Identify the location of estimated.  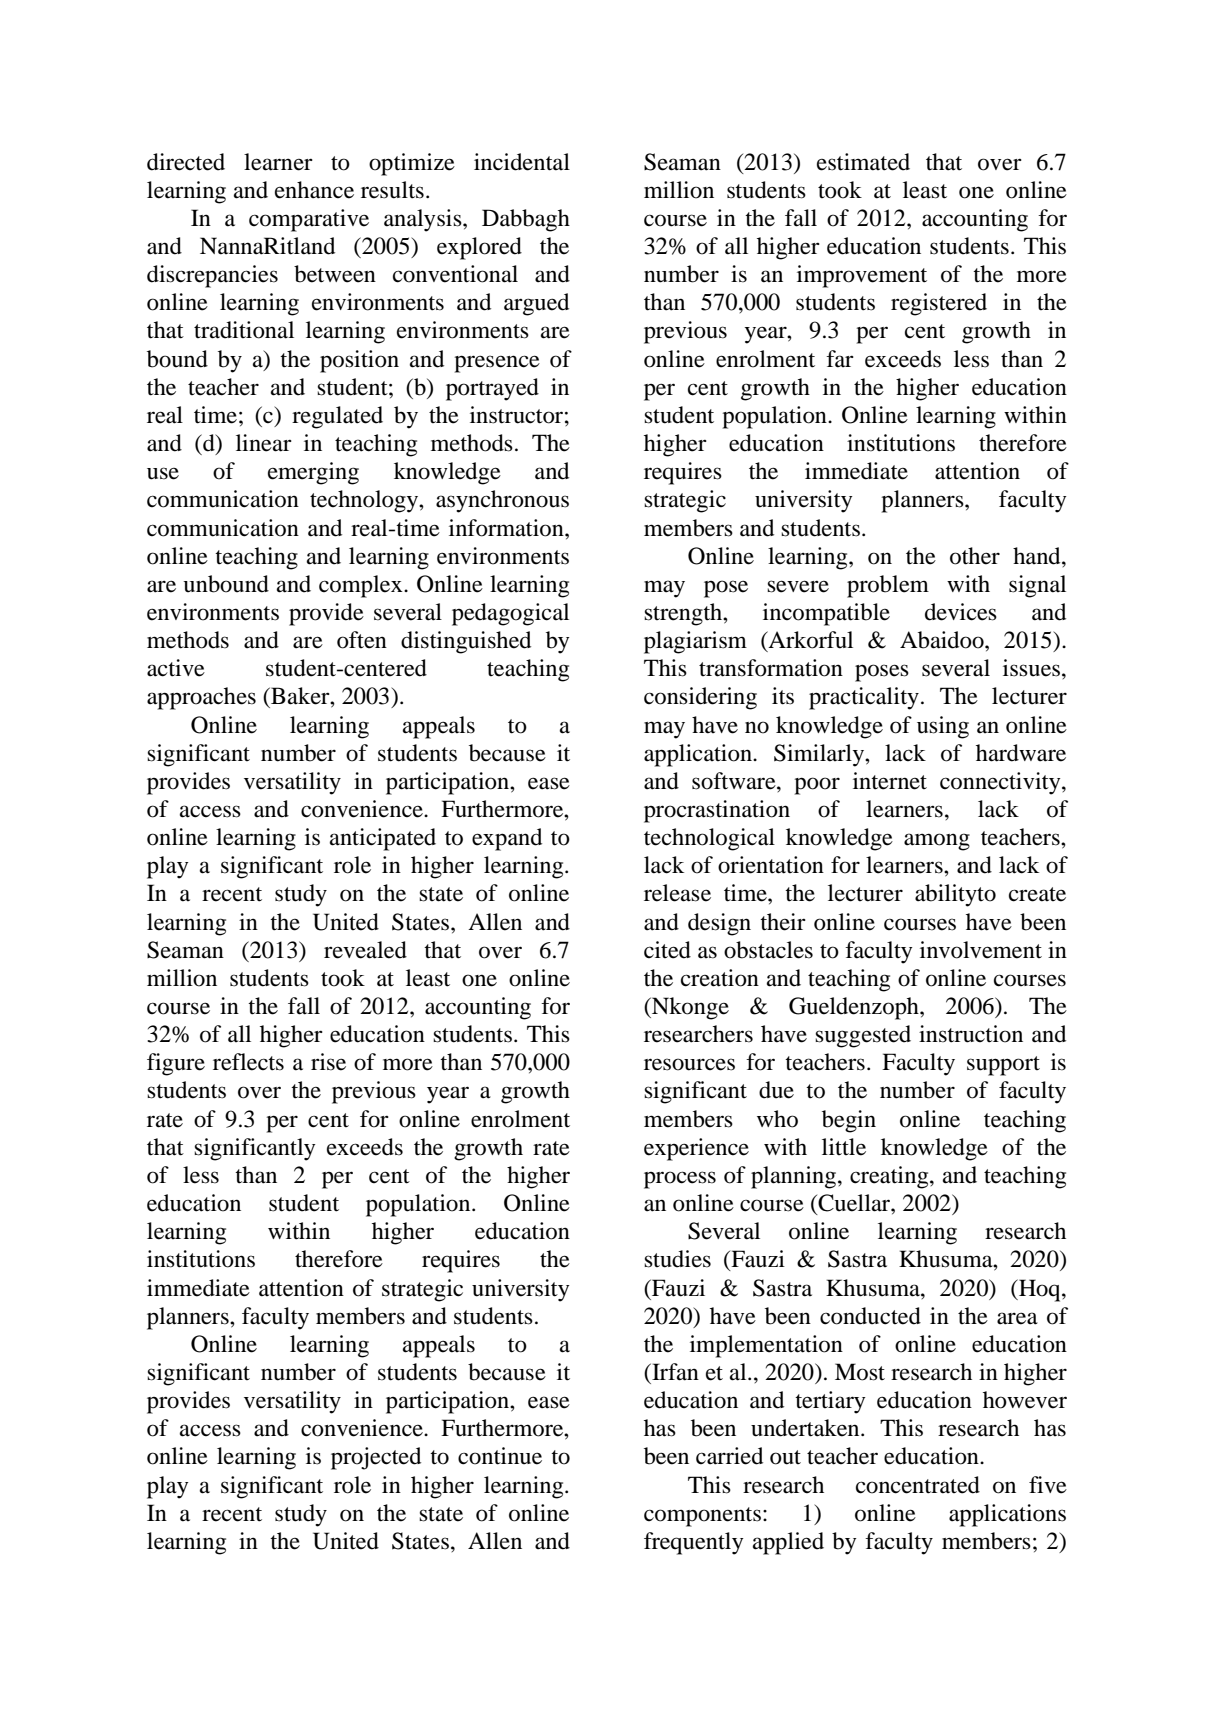
(863, 162).
